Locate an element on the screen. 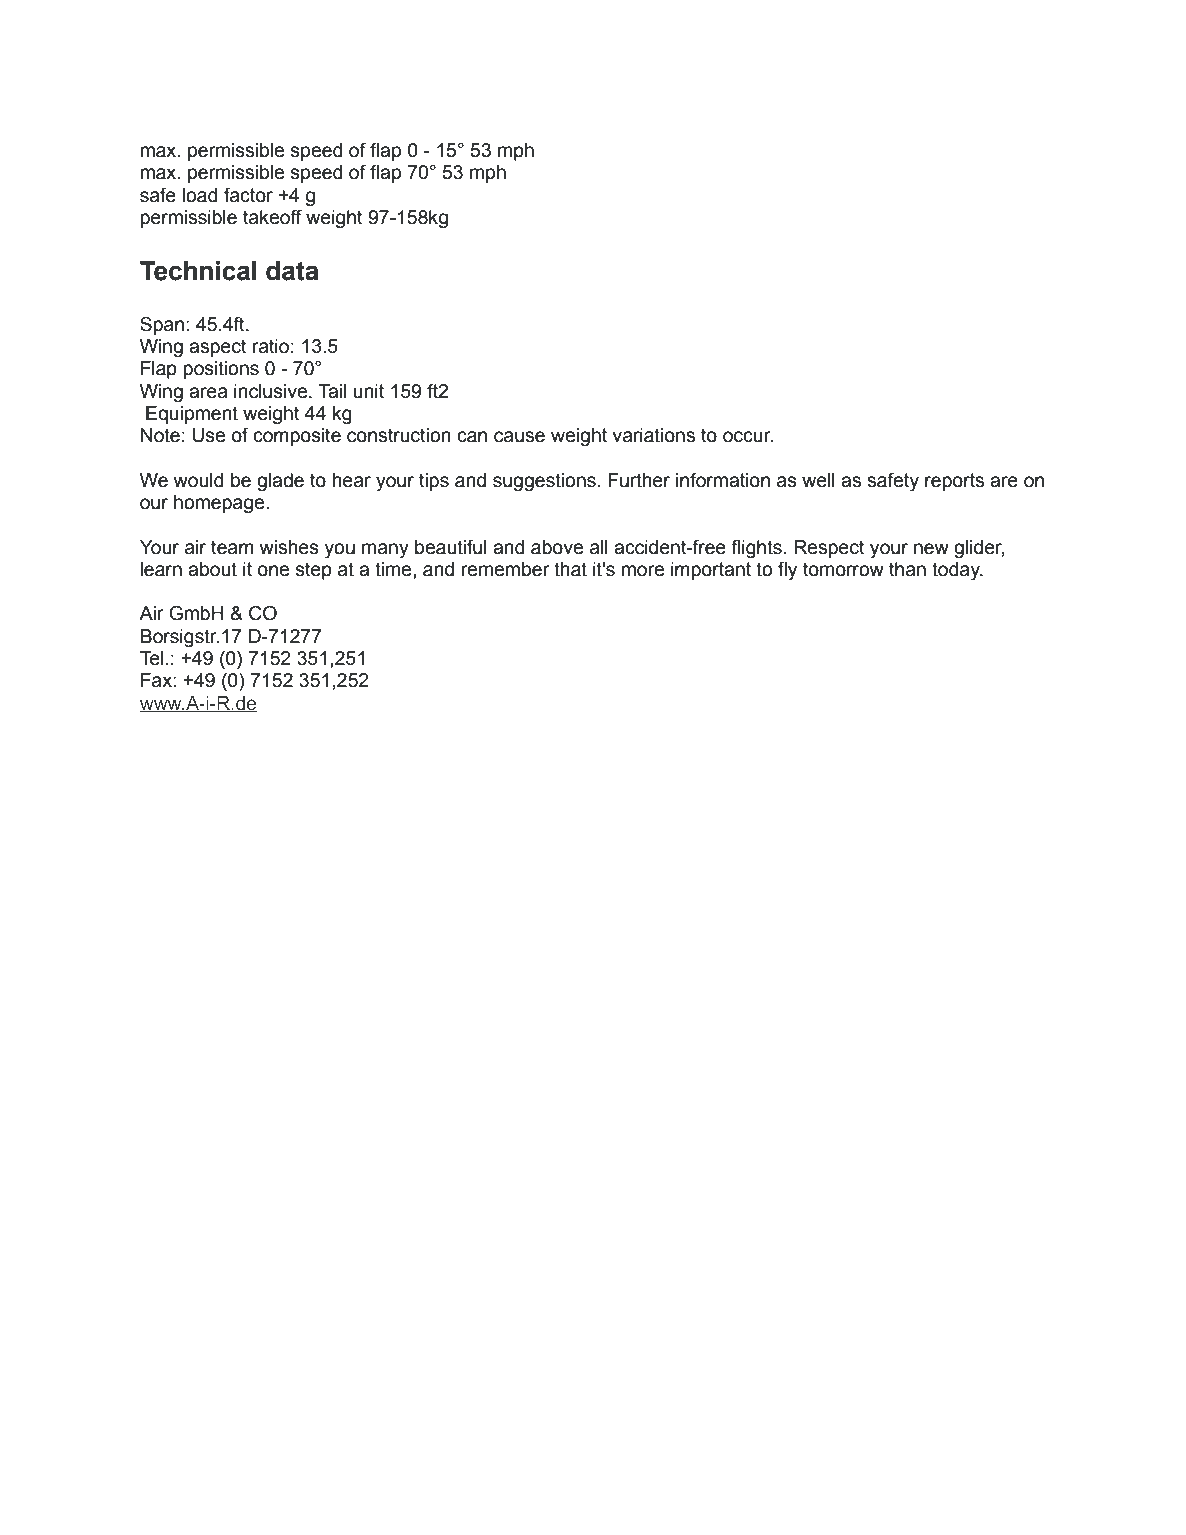 This screenshot has height=1535, width=1186. occur is located at coordinates (748, 437).
